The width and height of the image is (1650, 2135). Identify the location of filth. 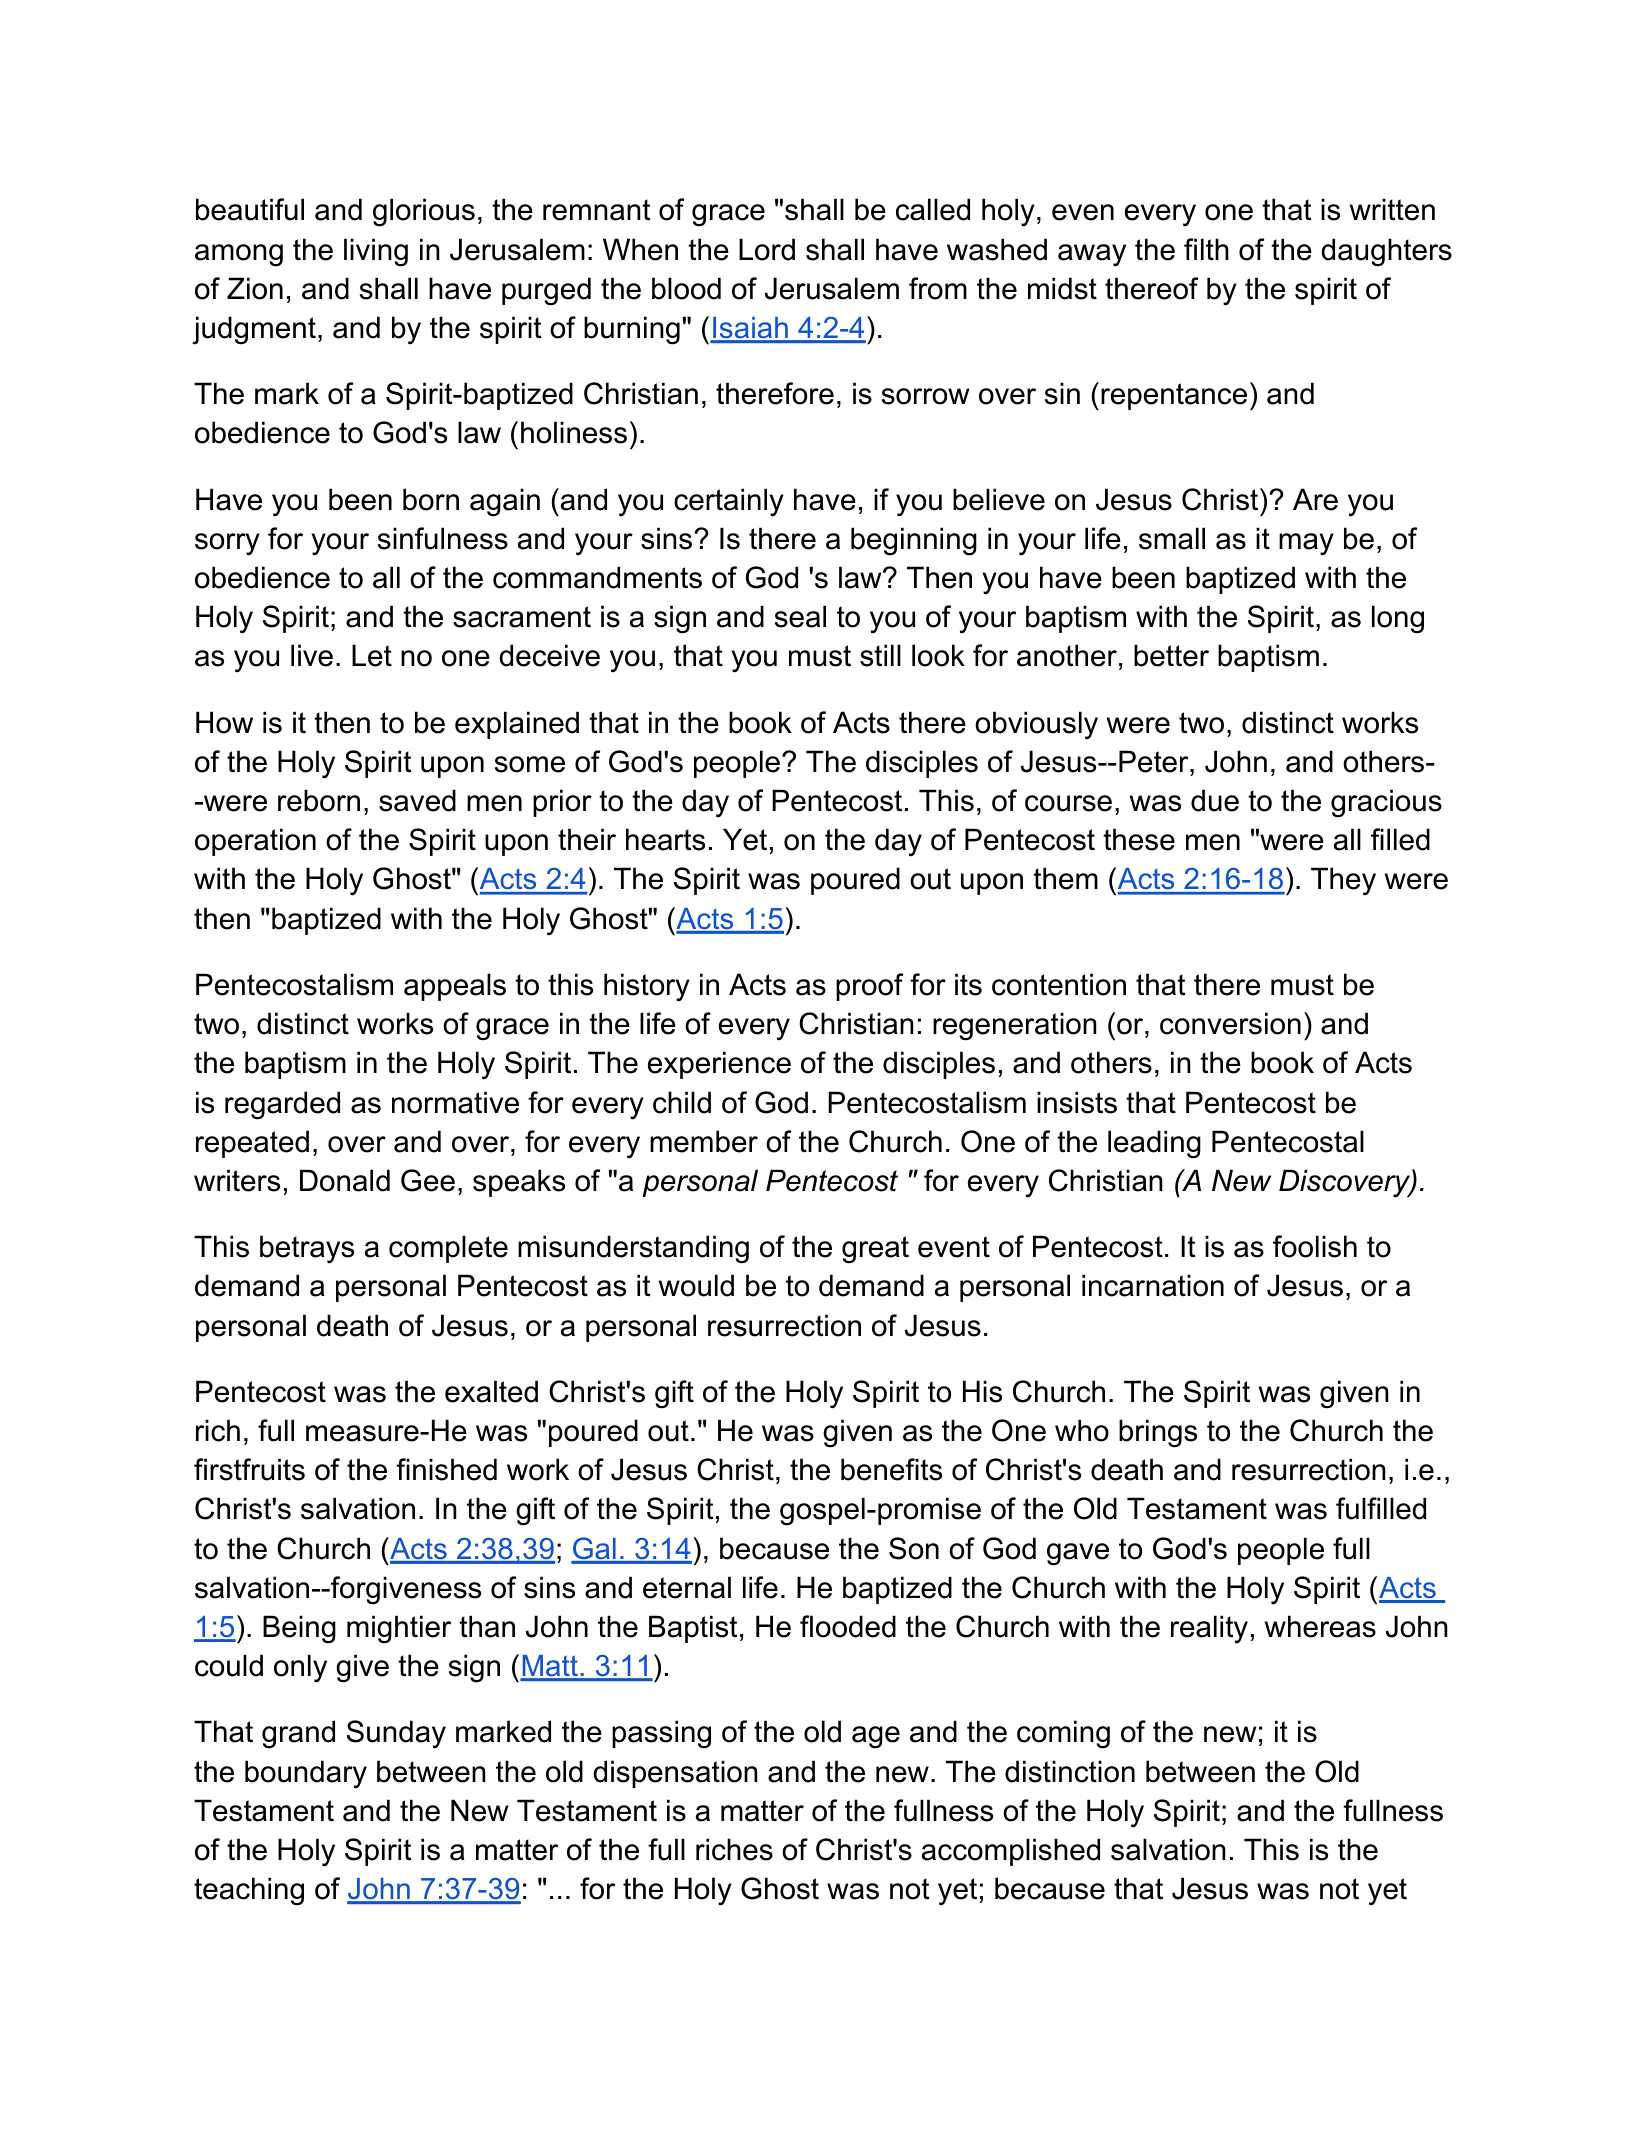
(1206, 249).
